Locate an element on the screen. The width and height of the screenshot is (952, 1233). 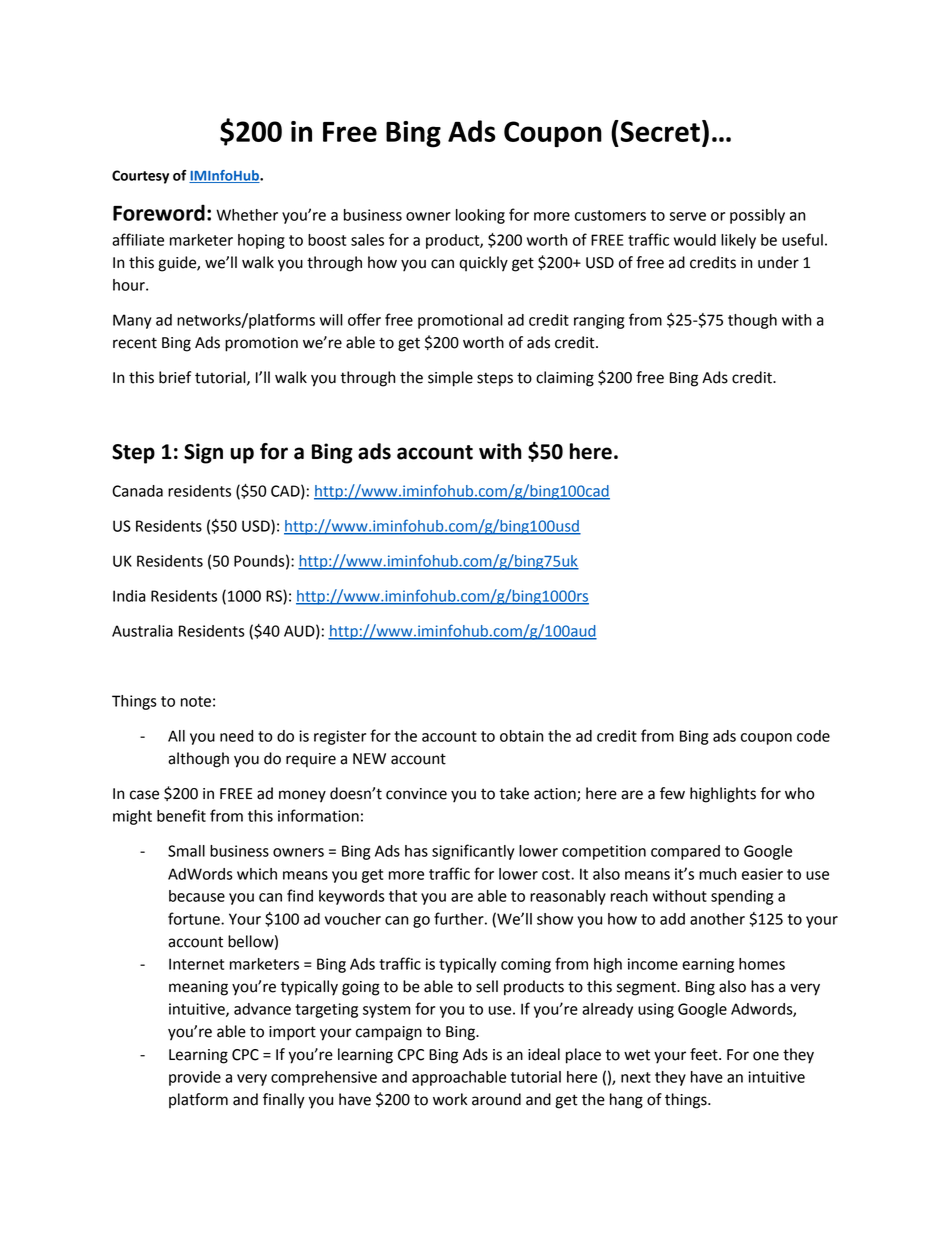
Canada is located at coordinates (137, 491).
